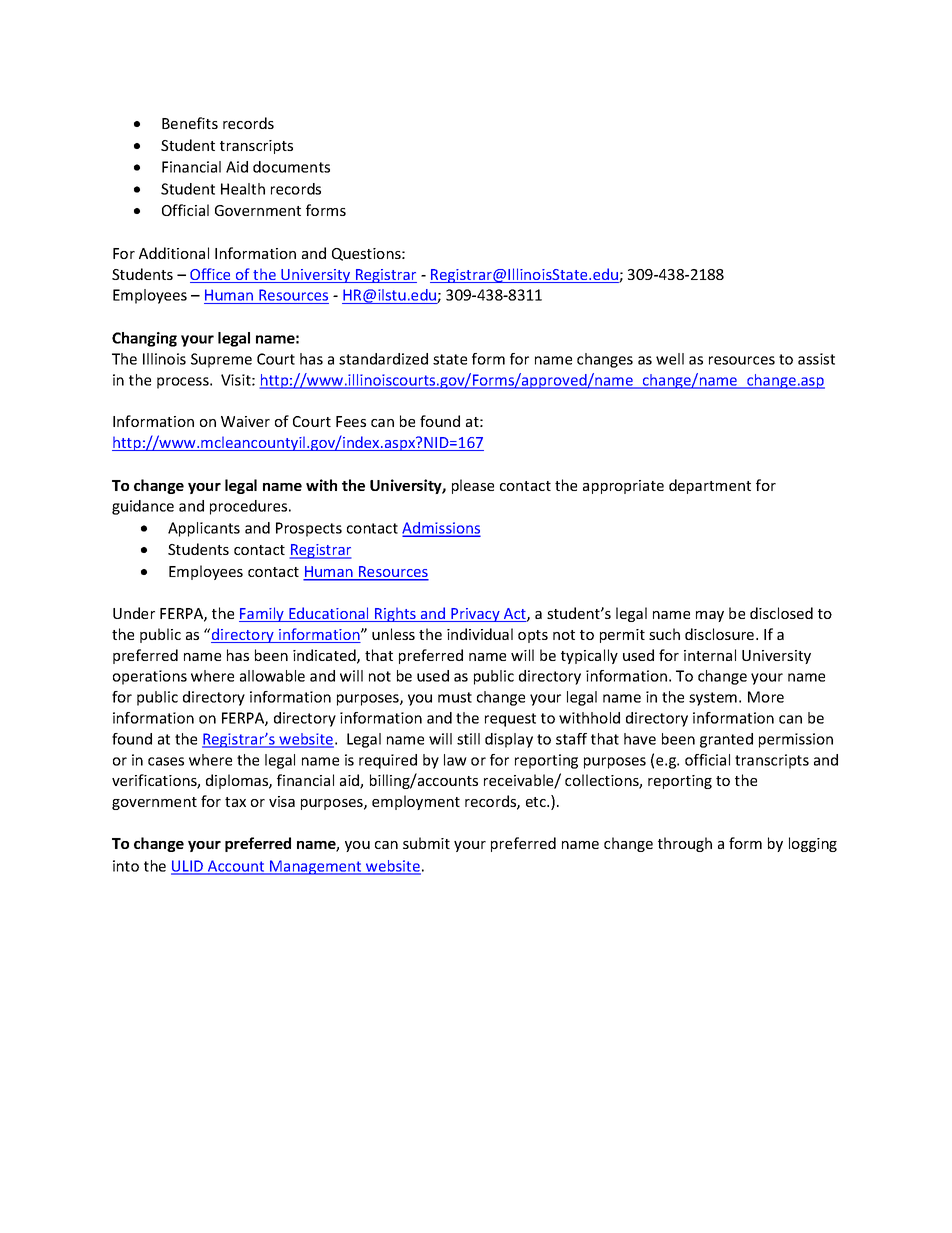 This screenshot has width=952, height=1233. What do you see at coordinates (383, 359) in the screenshot?
I see `standardized` at bounding box center [383, 359].
